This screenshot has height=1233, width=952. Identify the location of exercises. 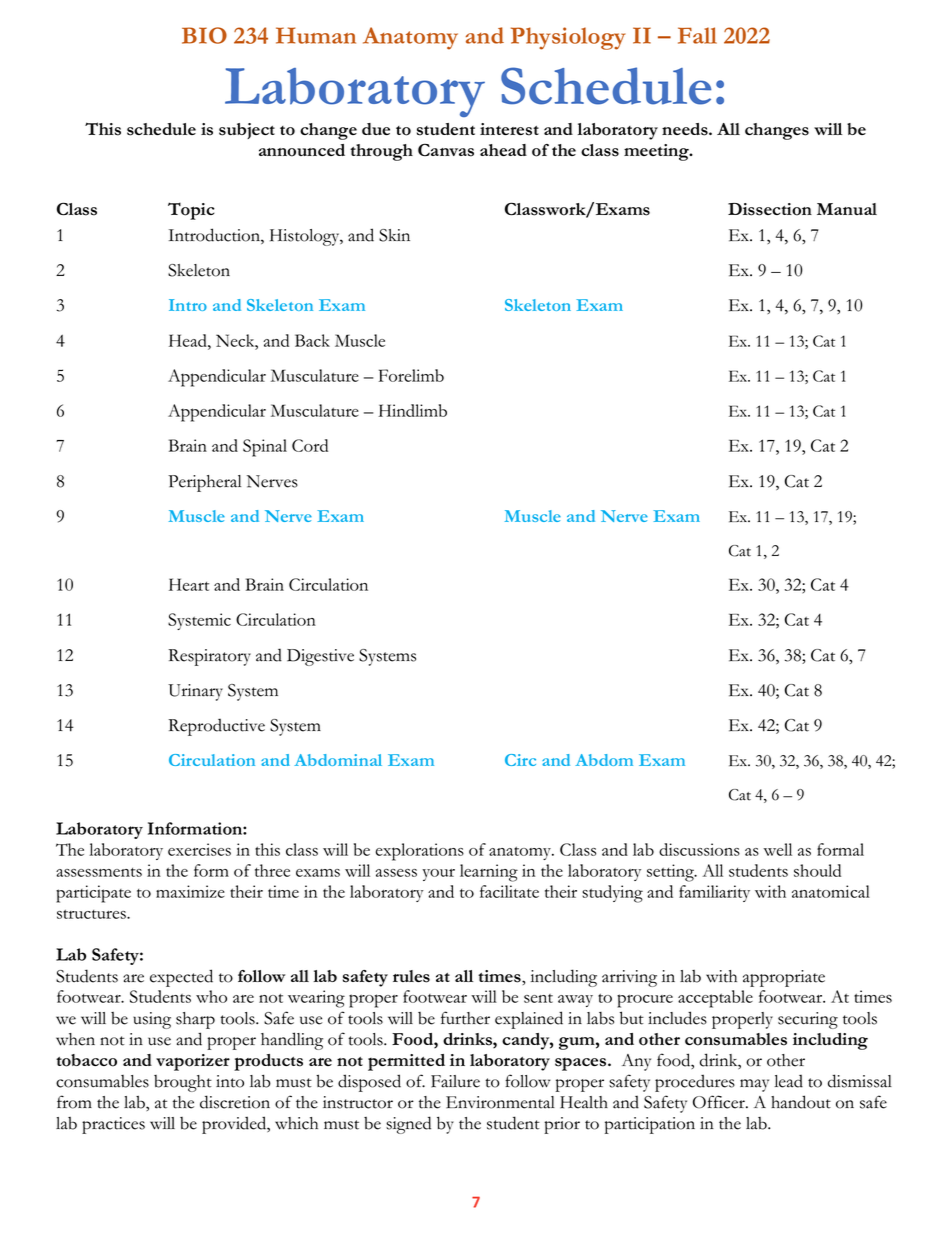
(199, 849).
